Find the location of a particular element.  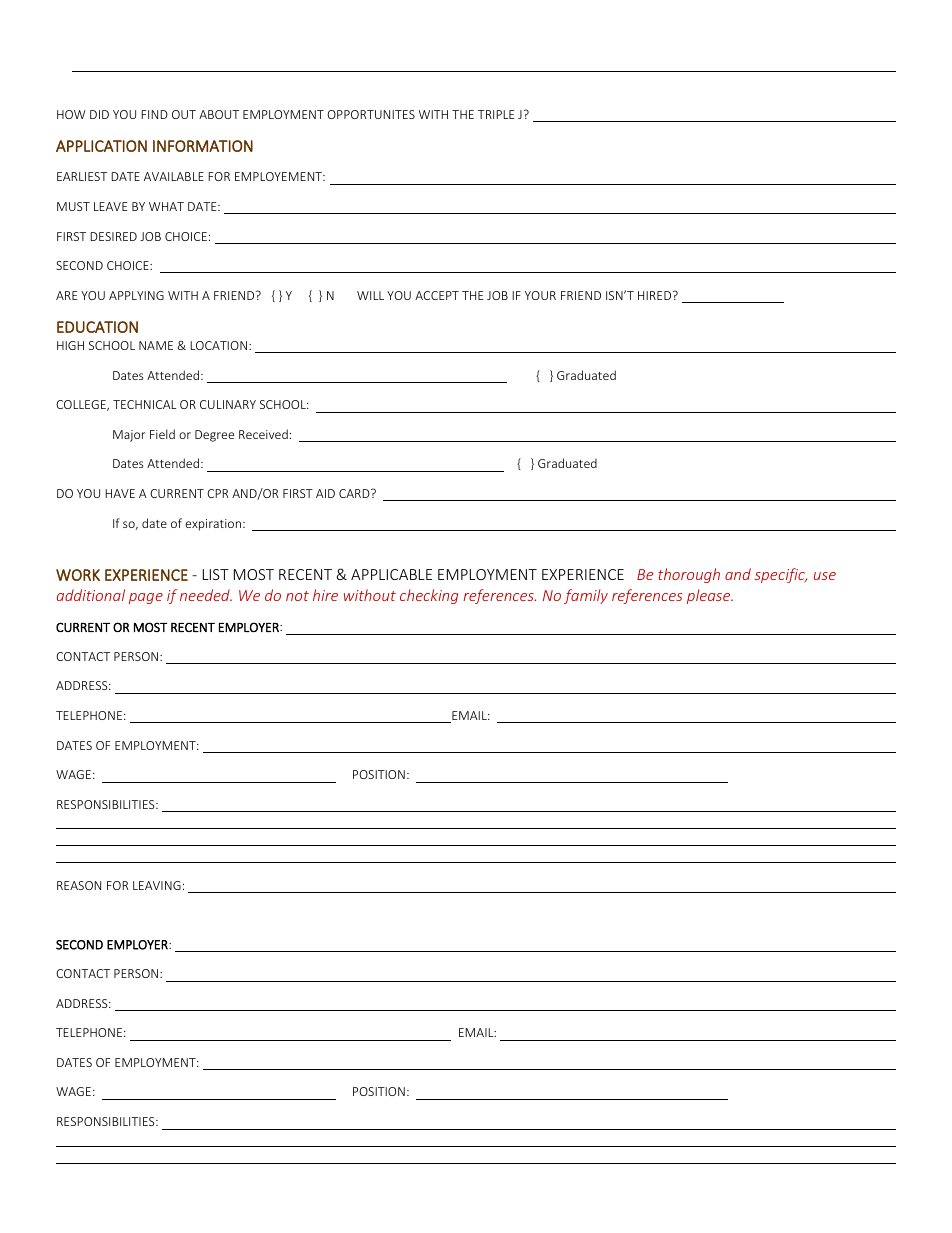

ACCEPT is located at coordinates (437, 295).
